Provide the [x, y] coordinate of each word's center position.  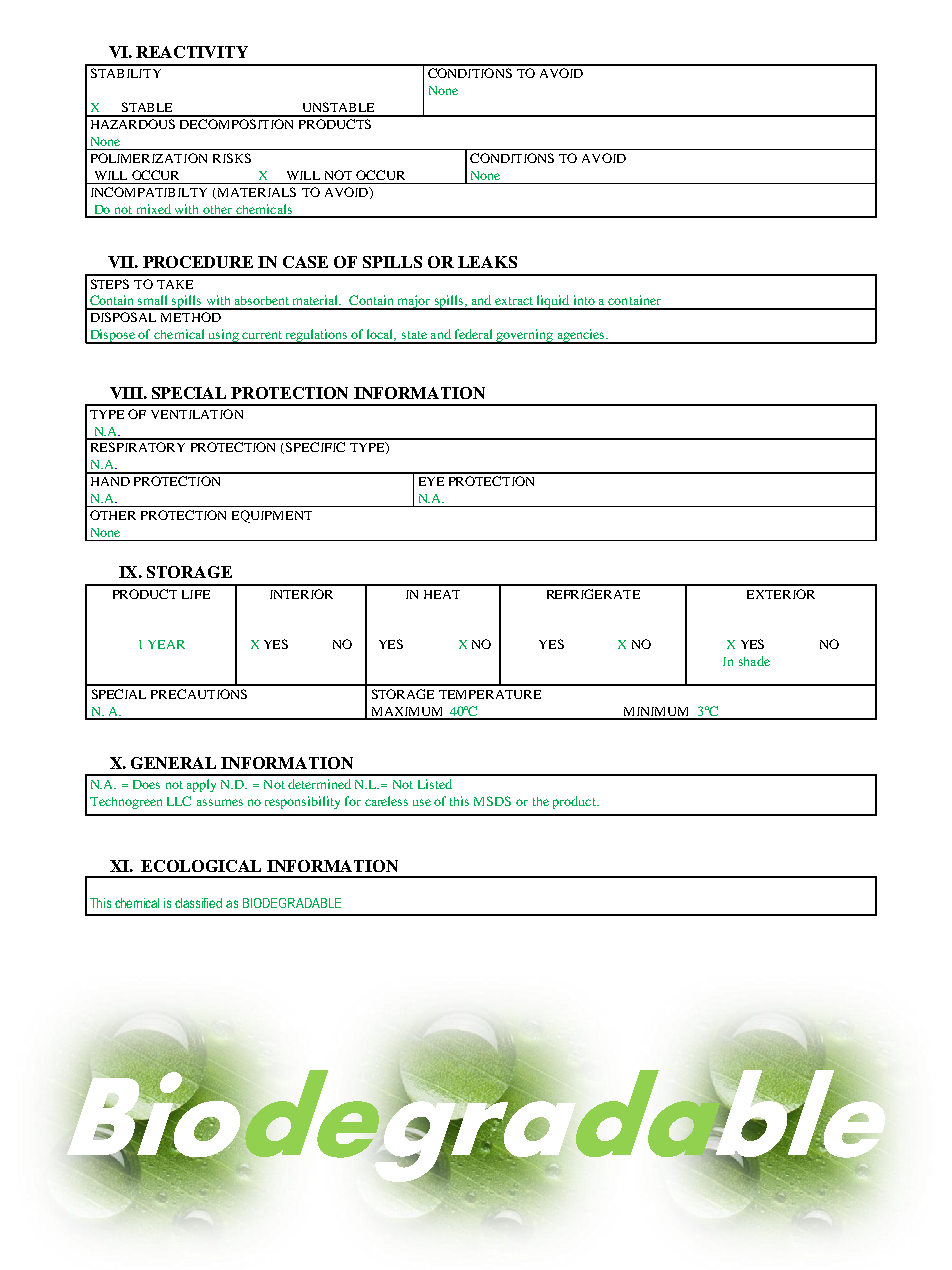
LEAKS [487, 262]
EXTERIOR [781, 594]
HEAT [442, 594]
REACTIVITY [192, 52]
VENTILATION [197, 414]
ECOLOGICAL [201, 866]
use [422, 802]
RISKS [232, 158]
